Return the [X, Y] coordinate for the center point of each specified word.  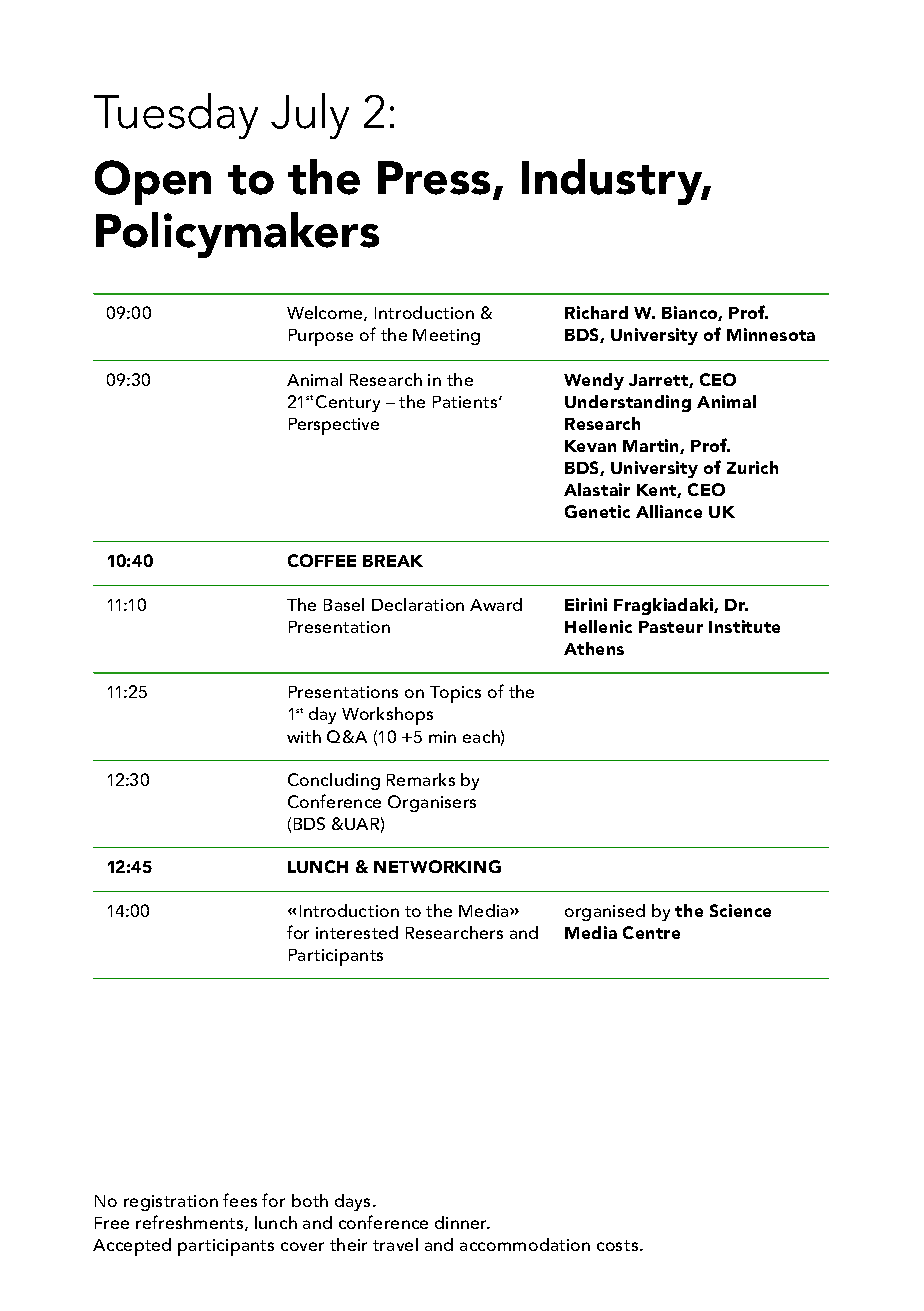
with [304, 736]
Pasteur [671, 627]
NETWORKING [437, 866]
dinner [462, 1222]
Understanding [628, 403]
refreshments [191, 1223]
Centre [651, 932]
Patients [466, 402]
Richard [596, 312]
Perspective [334, 426]
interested [357, 932]
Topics [455, 694]
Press [434, 178]
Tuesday [176, 116]
